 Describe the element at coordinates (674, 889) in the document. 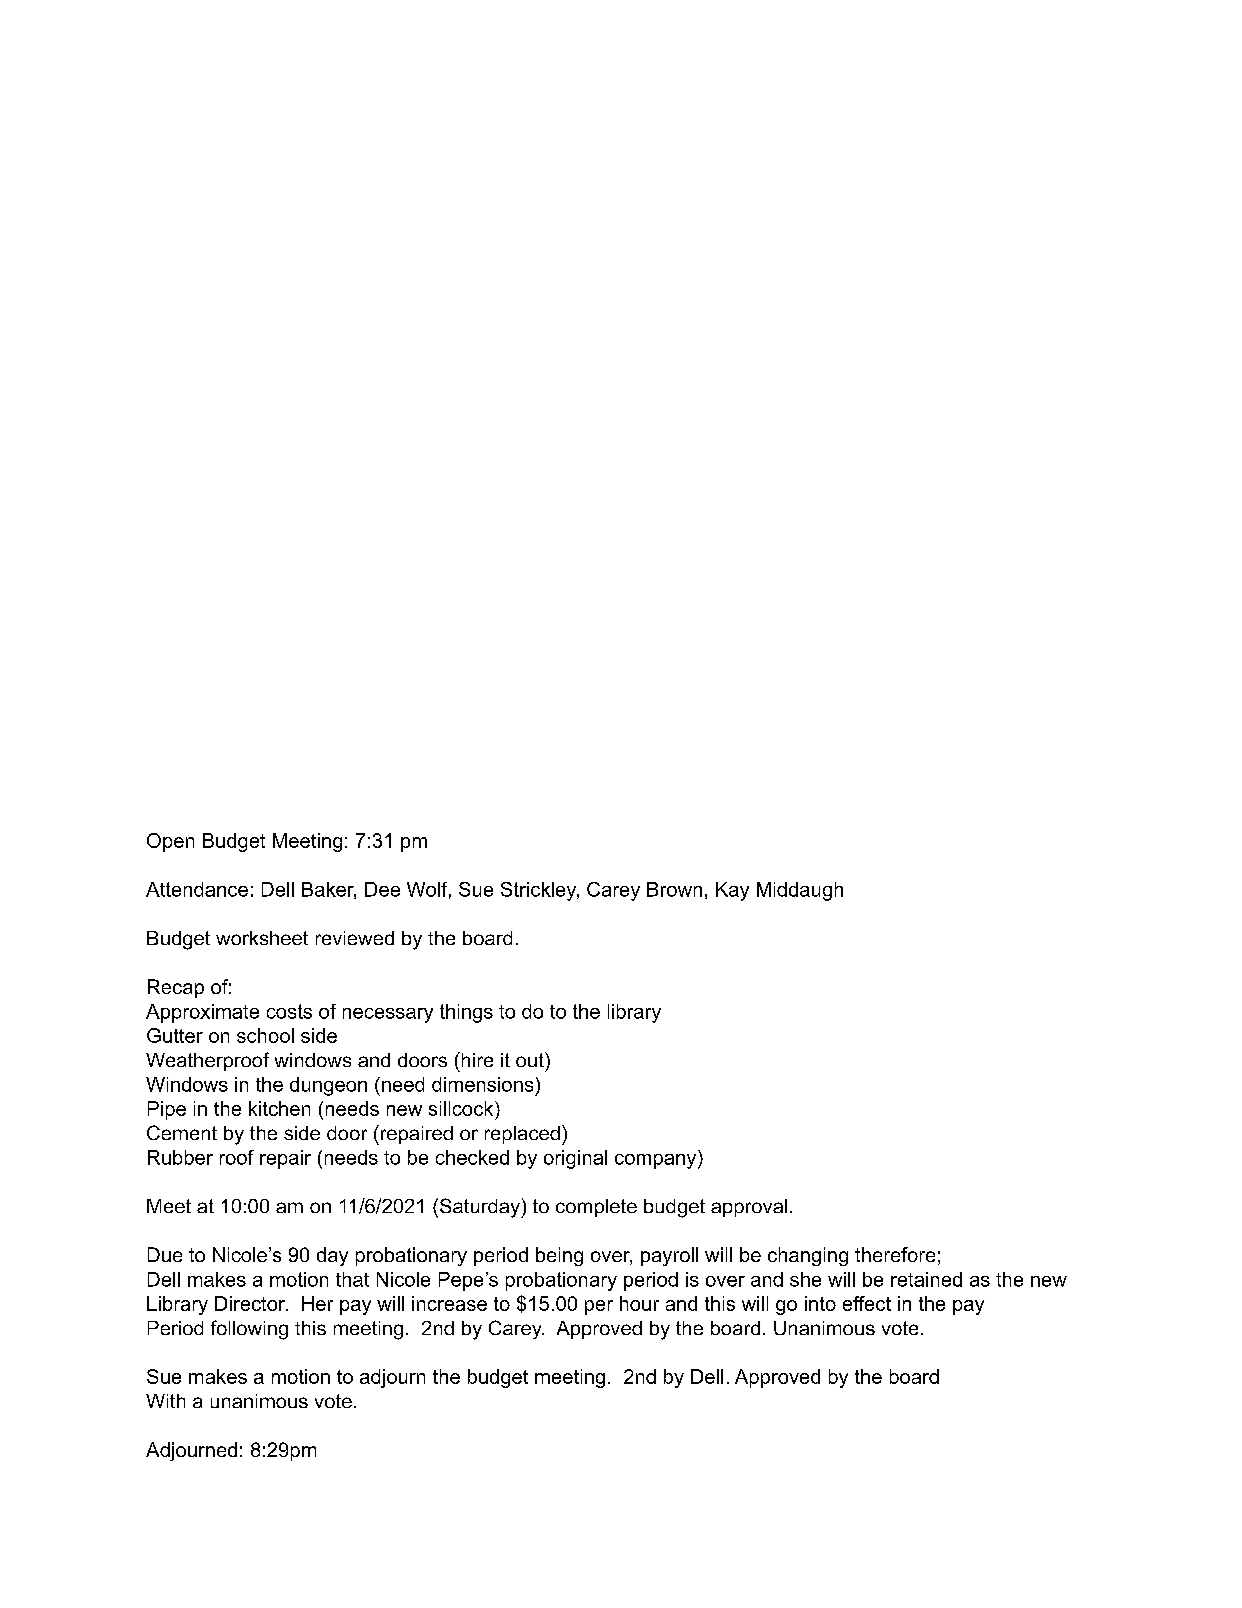

I see `Brown` at that location.
